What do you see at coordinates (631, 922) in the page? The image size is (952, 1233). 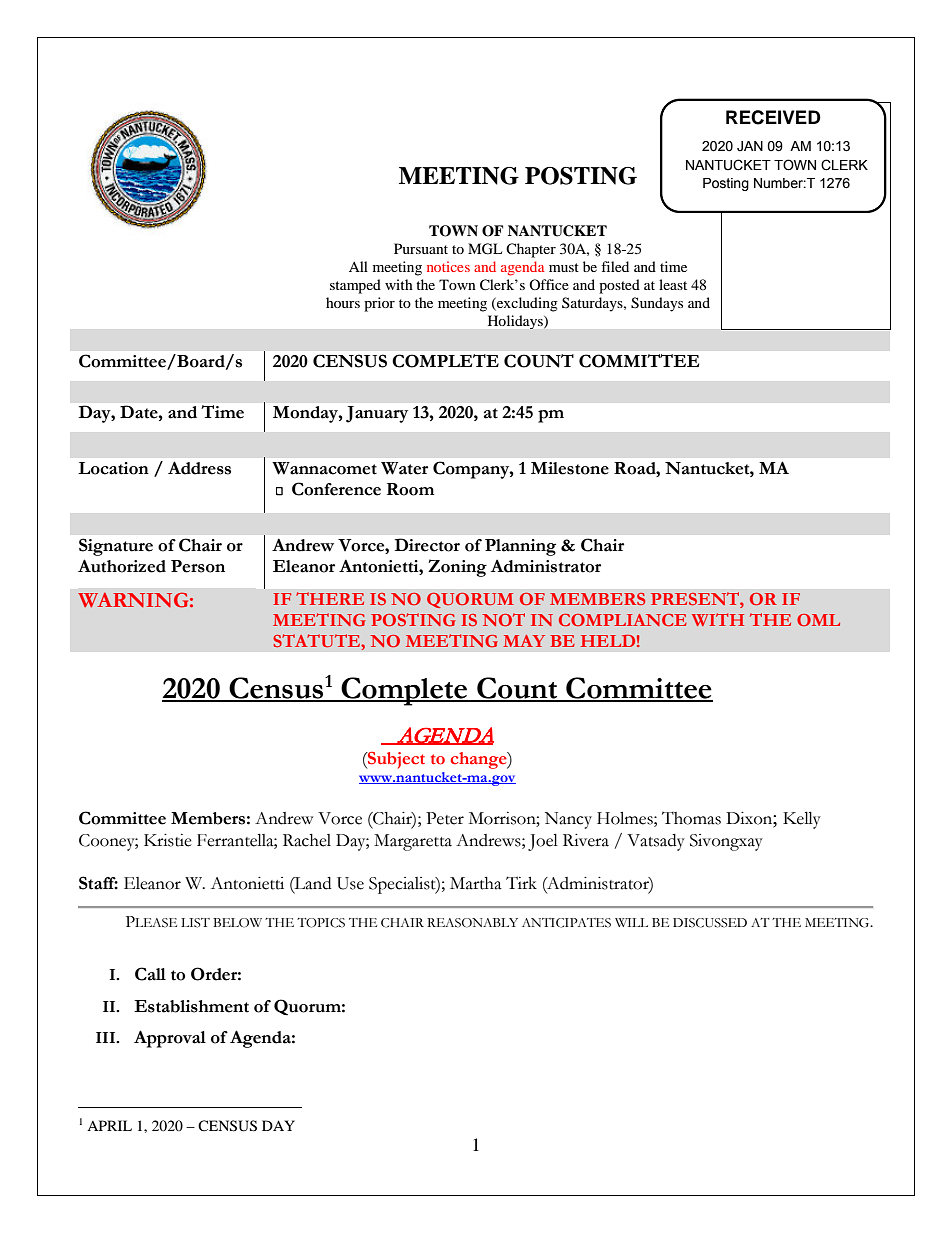 I see `WILL` at bounding box center [631, 922].
